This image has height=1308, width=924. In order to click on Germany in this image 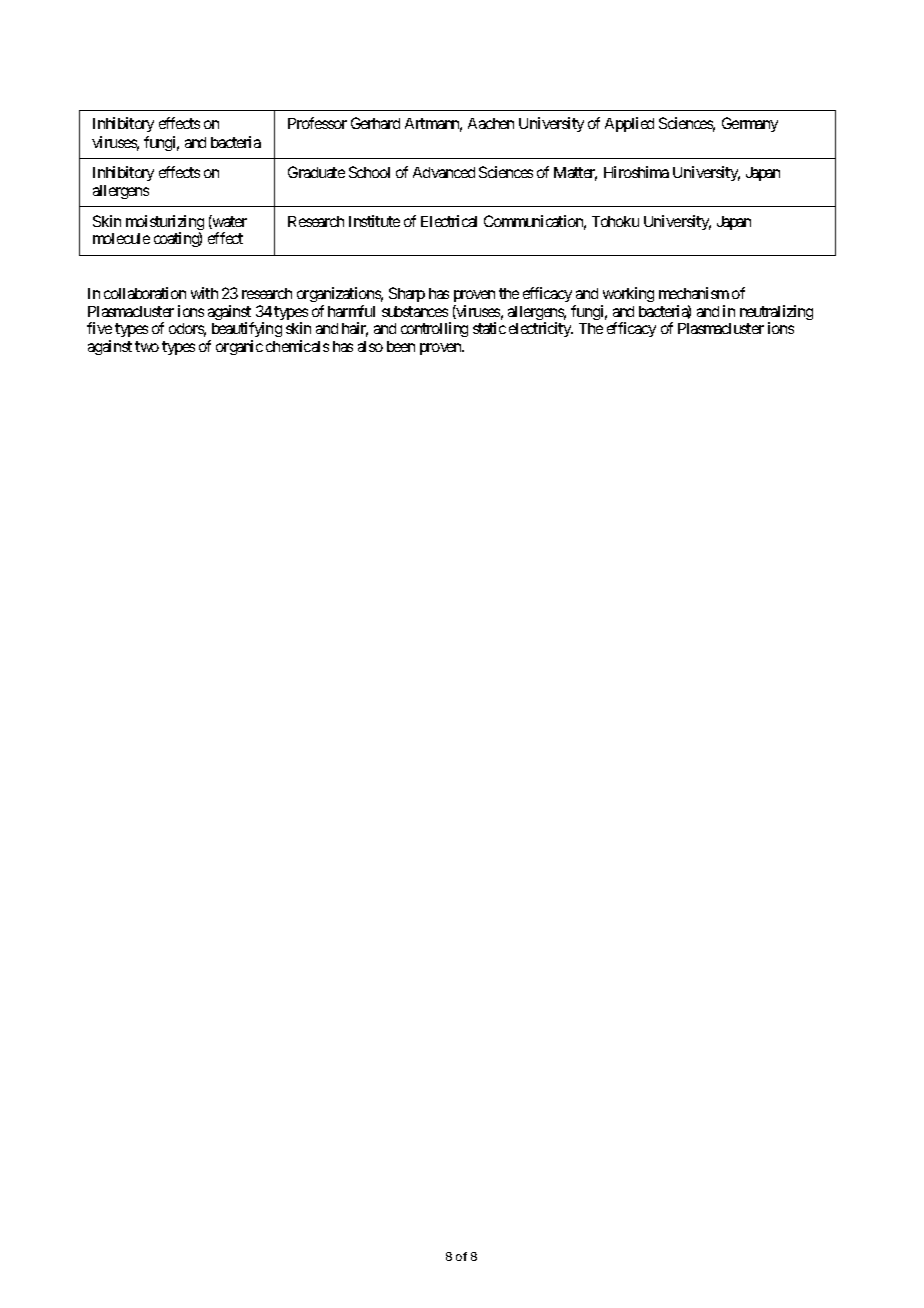, I will do `click(750, 124)`.
